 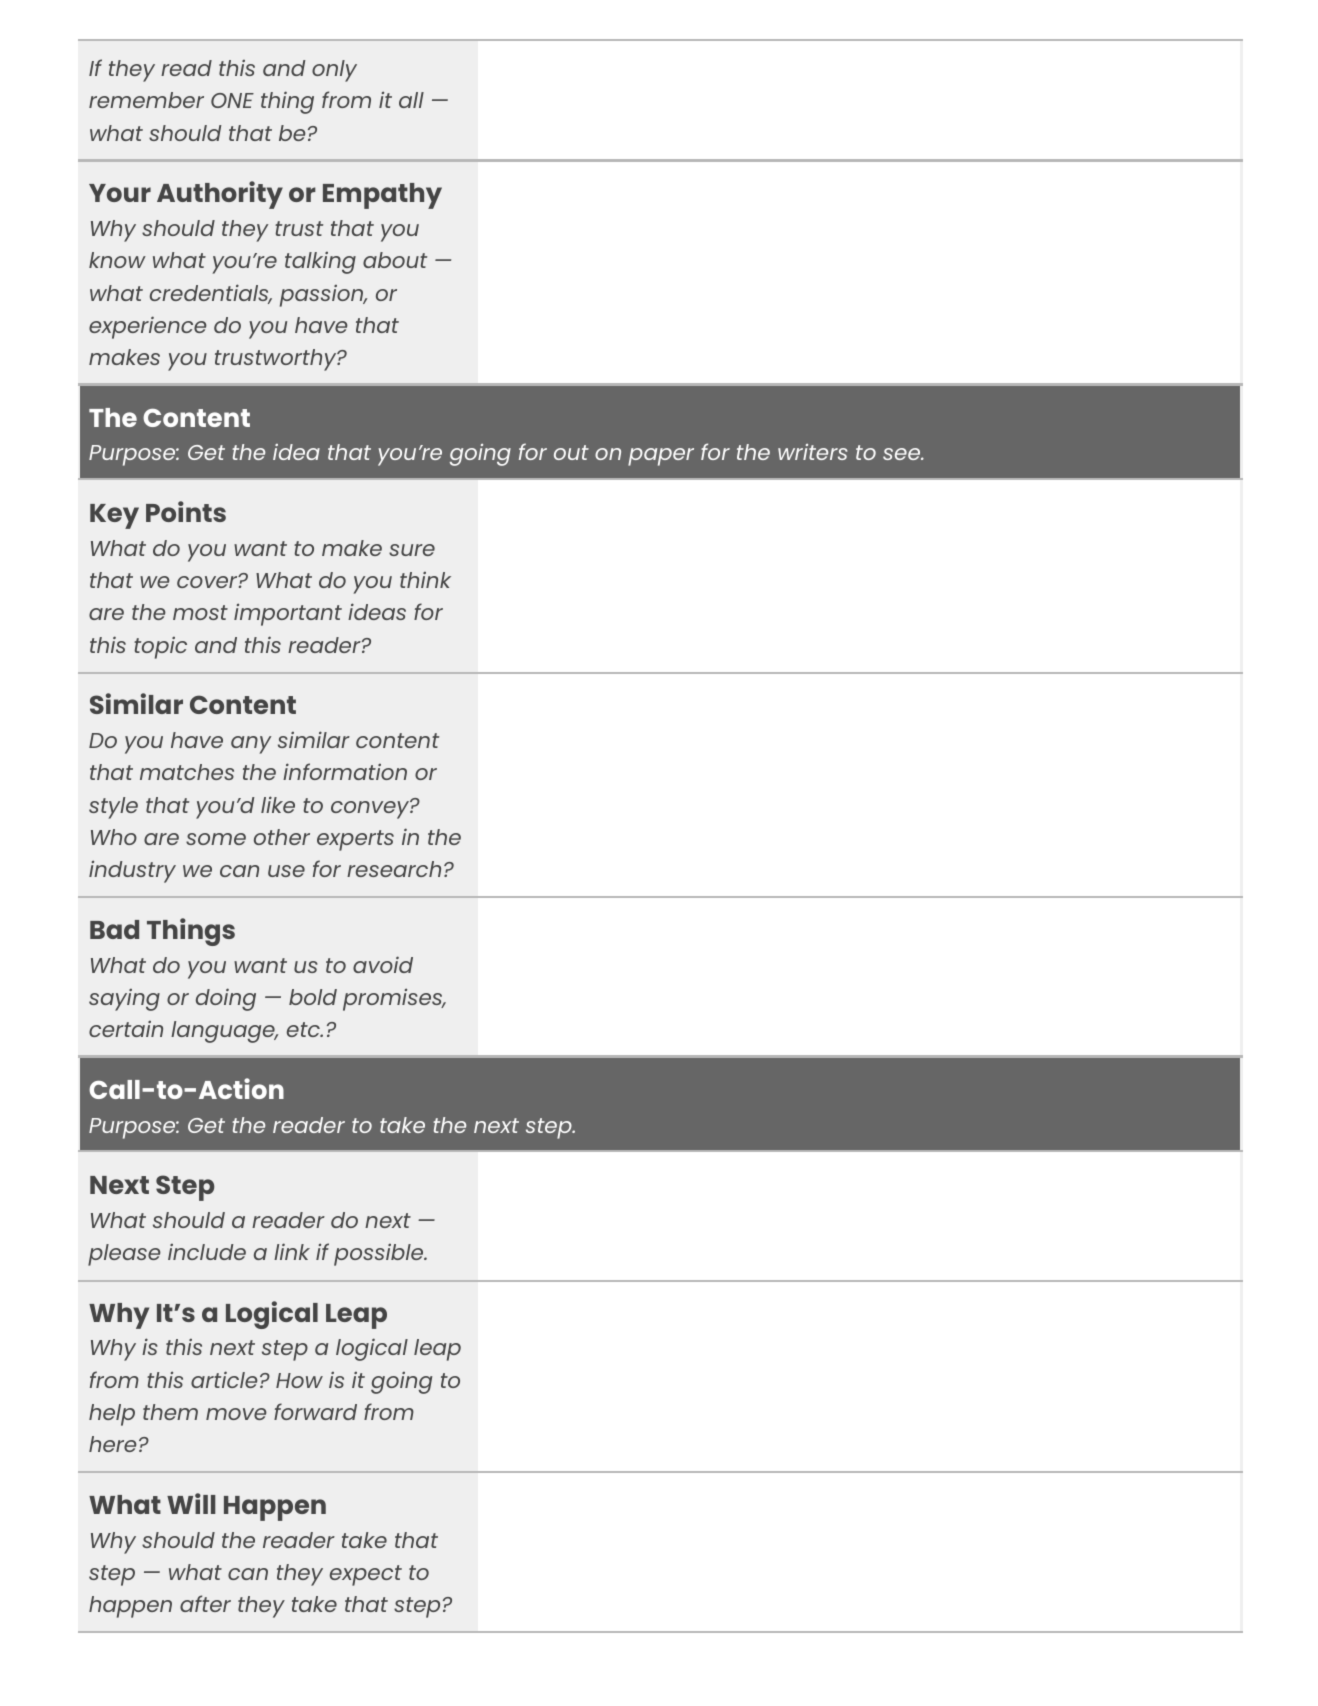 What do you see at coordinates (812, 452) in the page?
I see `writers` at bounding box center [812, 452].
